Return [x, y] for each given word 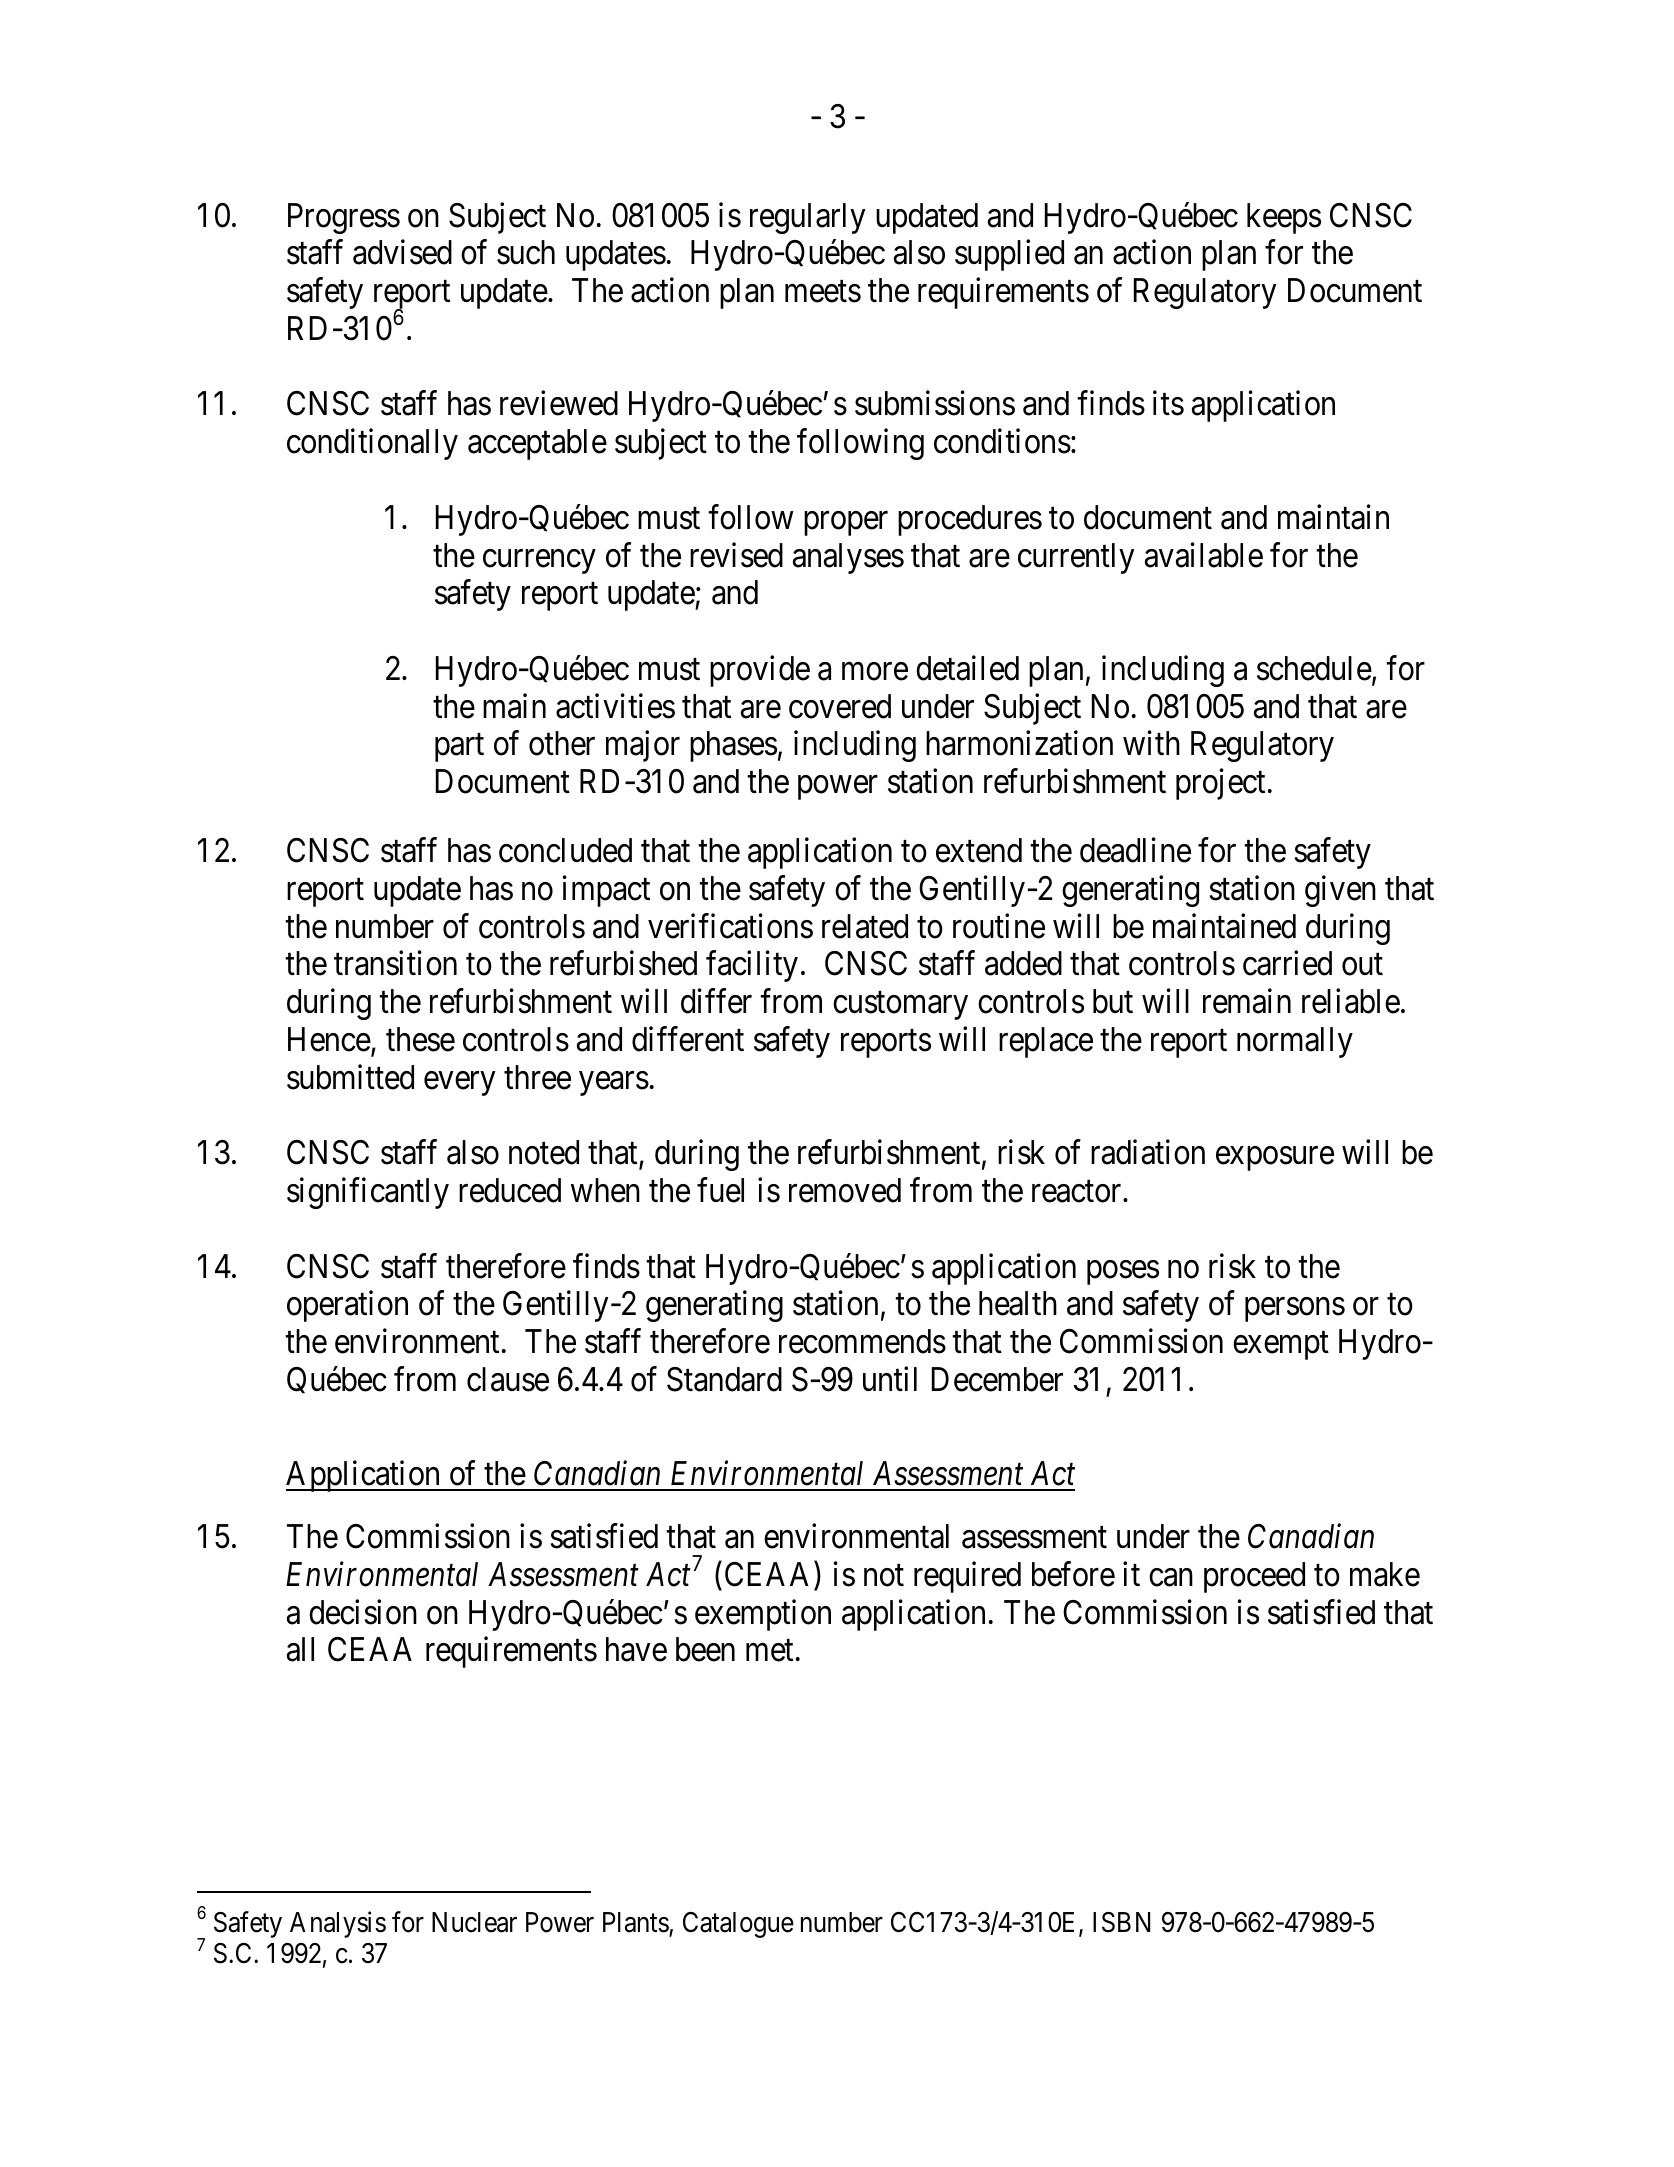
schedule [1314, 668]
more [875, 672]
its [1168, 403]
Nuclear [474, 1922]
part [459, 748]
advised [402, 252]
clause [508, 1379]
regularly [807, 218]
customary [900, 1006]
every [459, 1084]
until [890, 1378]
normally [1295, 1042]
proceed [1254, 1577]
